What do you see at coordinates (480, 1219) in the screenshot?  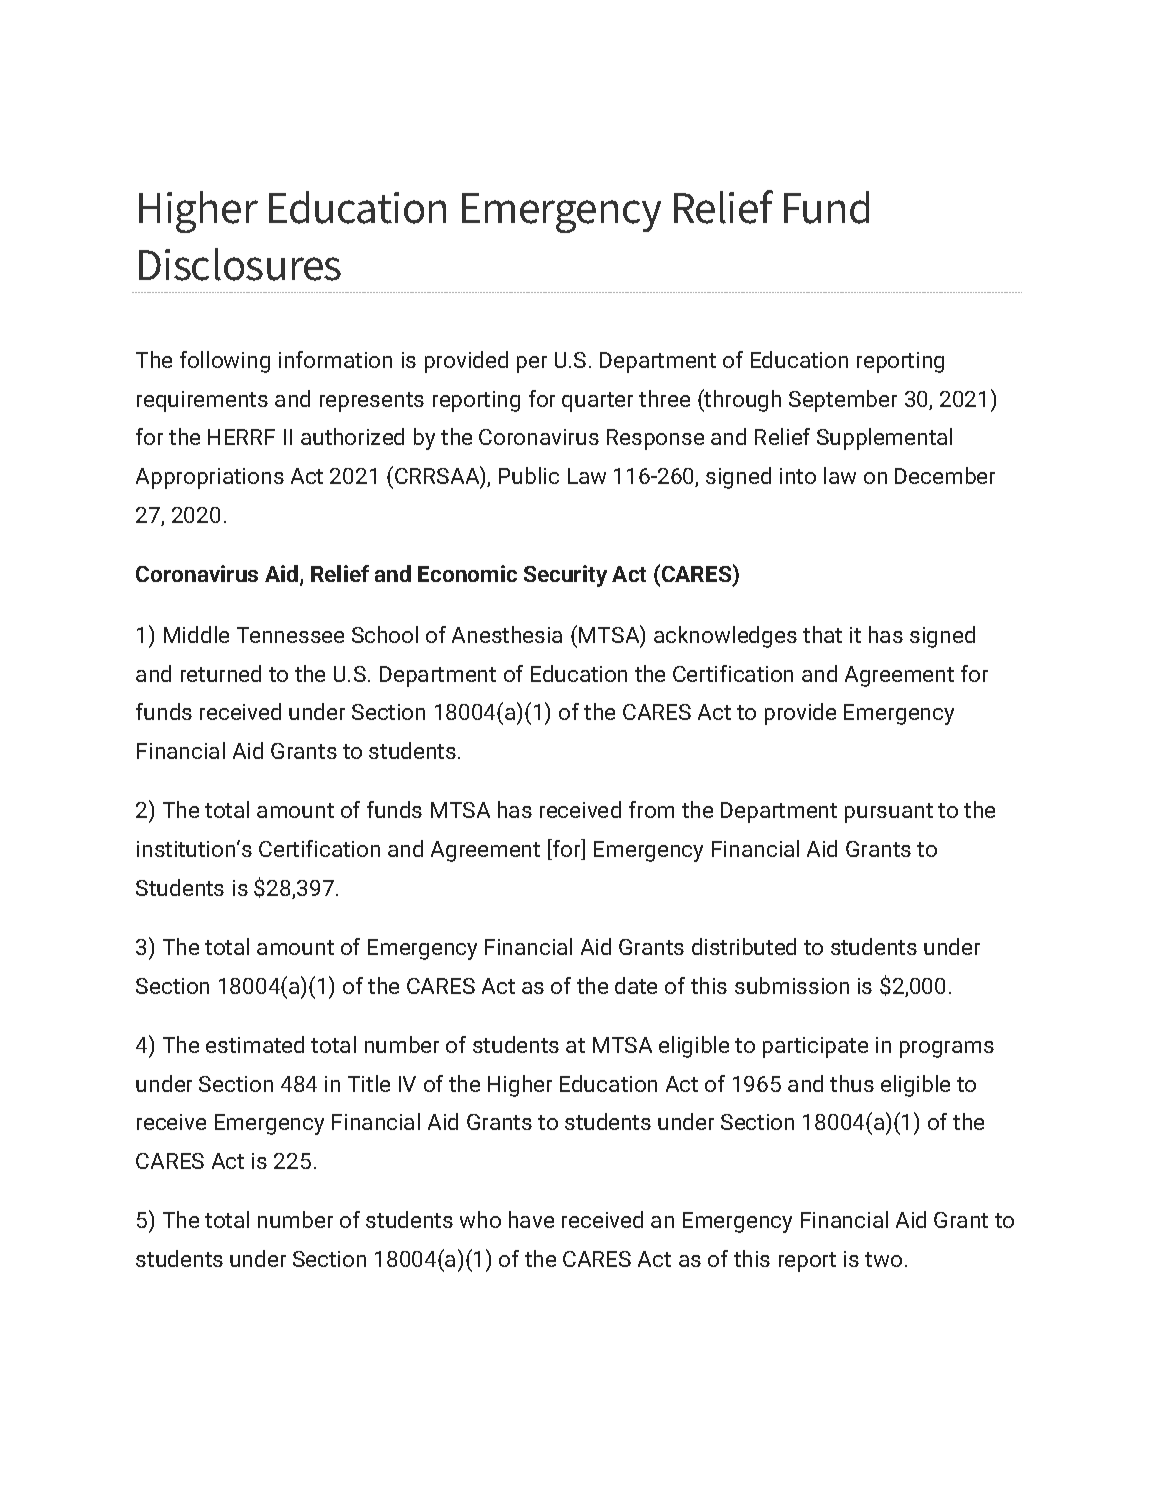 I see `who` at bounding box center [480, 1219].
